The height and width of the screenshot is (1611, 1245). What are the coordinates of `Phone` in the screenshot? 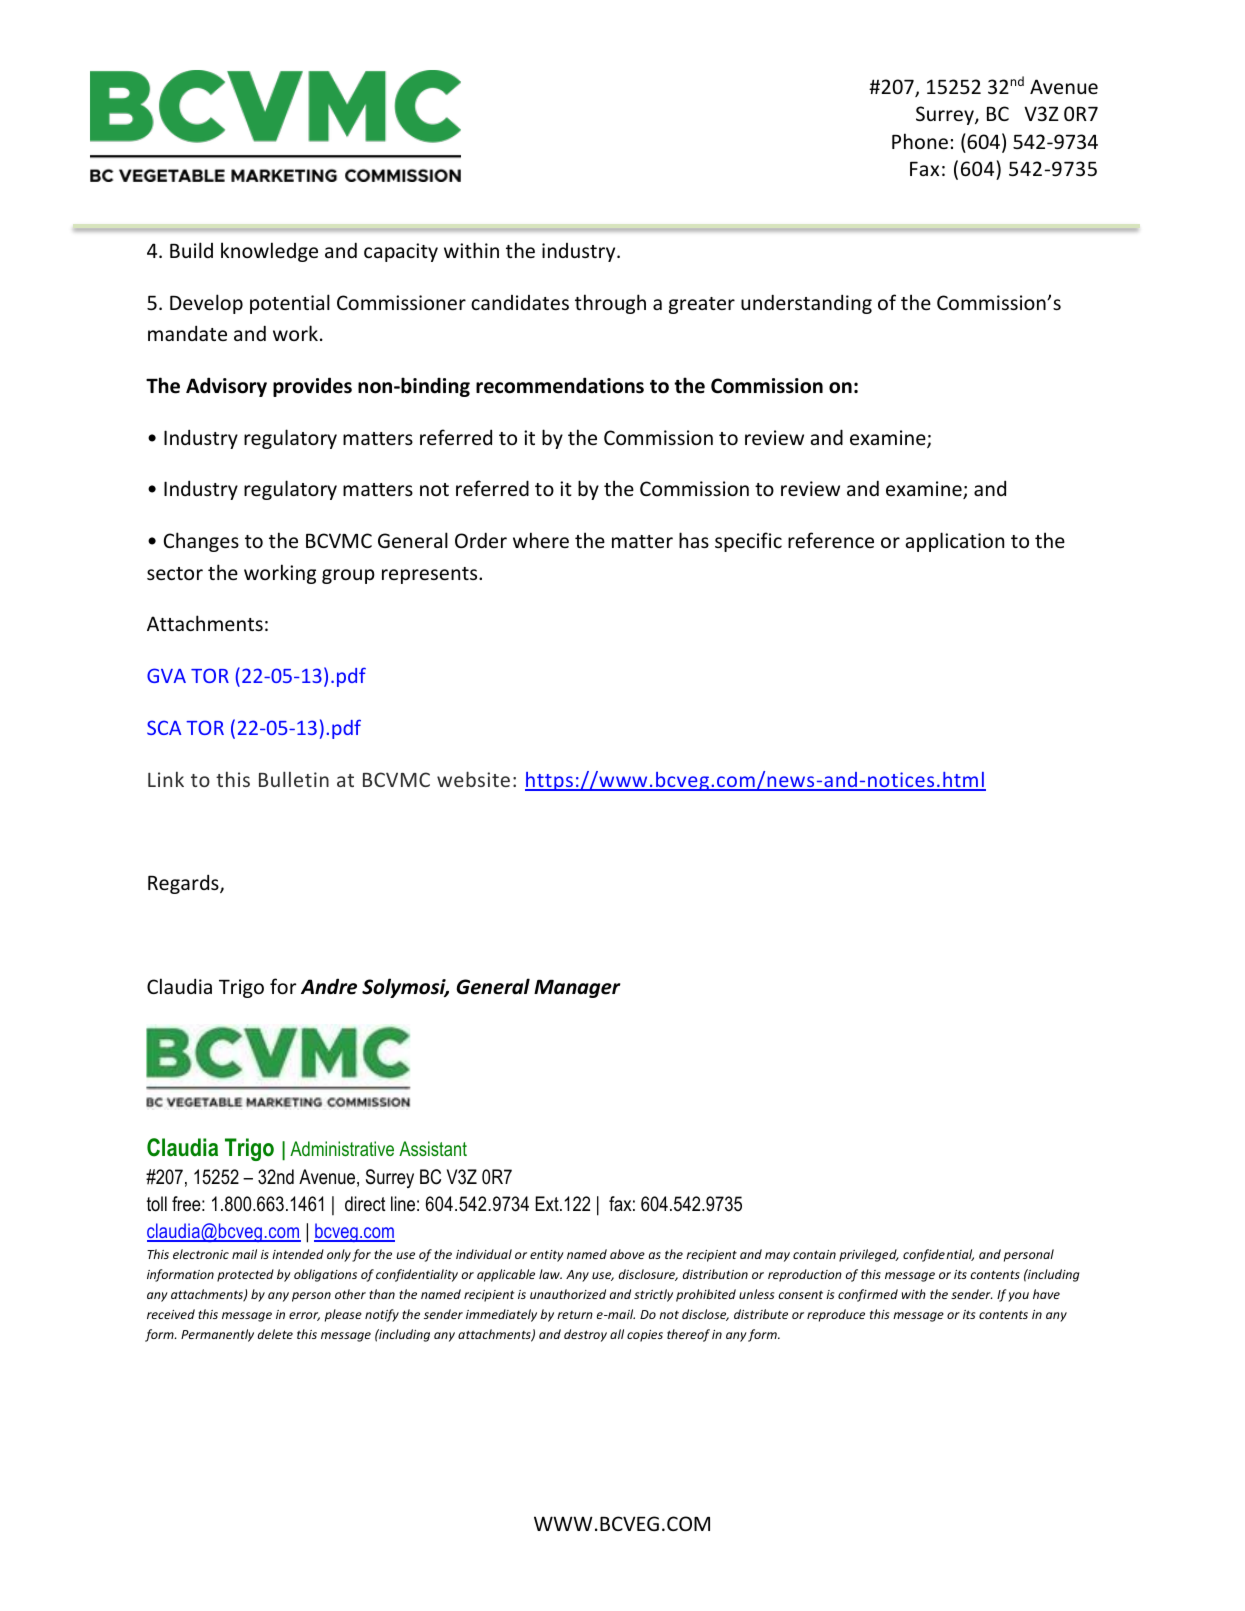 It's located at (920, 141).
